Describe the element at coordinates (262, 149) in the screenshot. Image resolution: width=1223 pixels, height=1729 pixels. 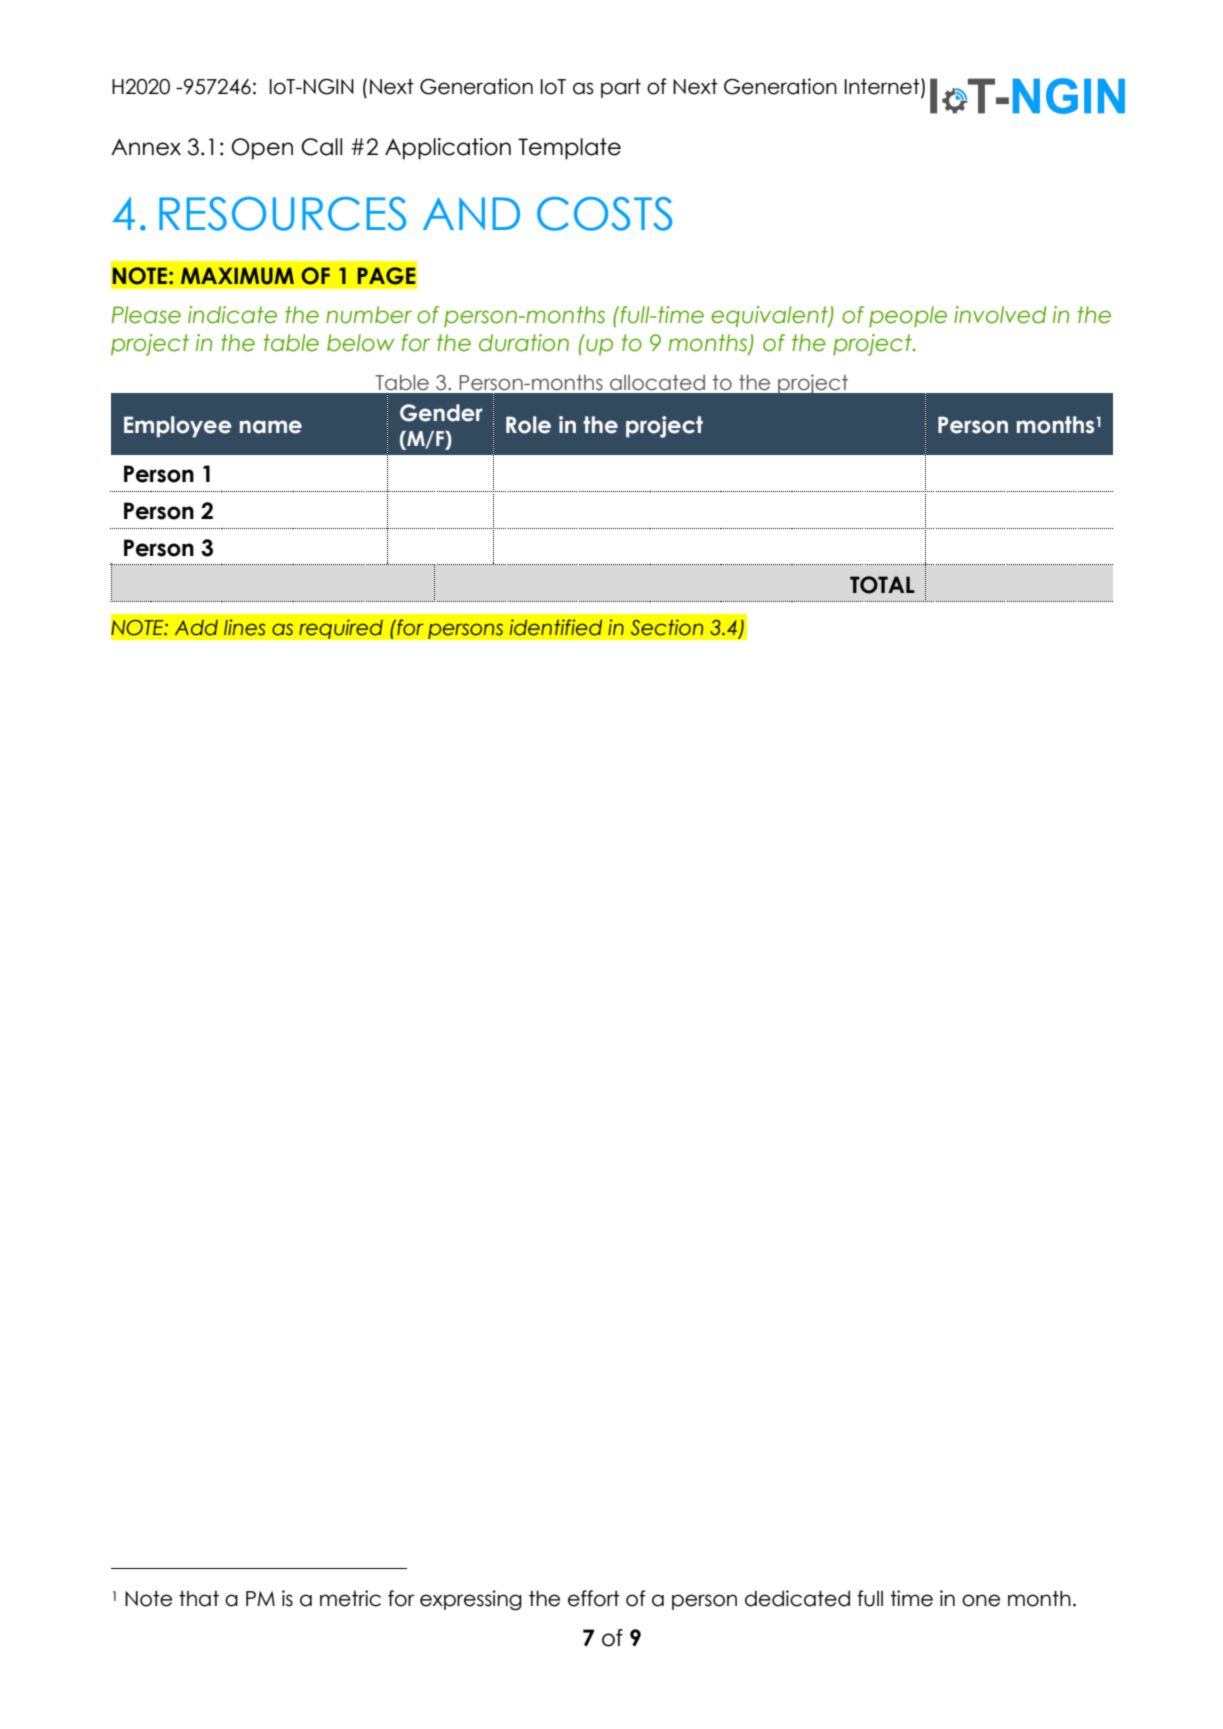
I see `Open` at that location.
